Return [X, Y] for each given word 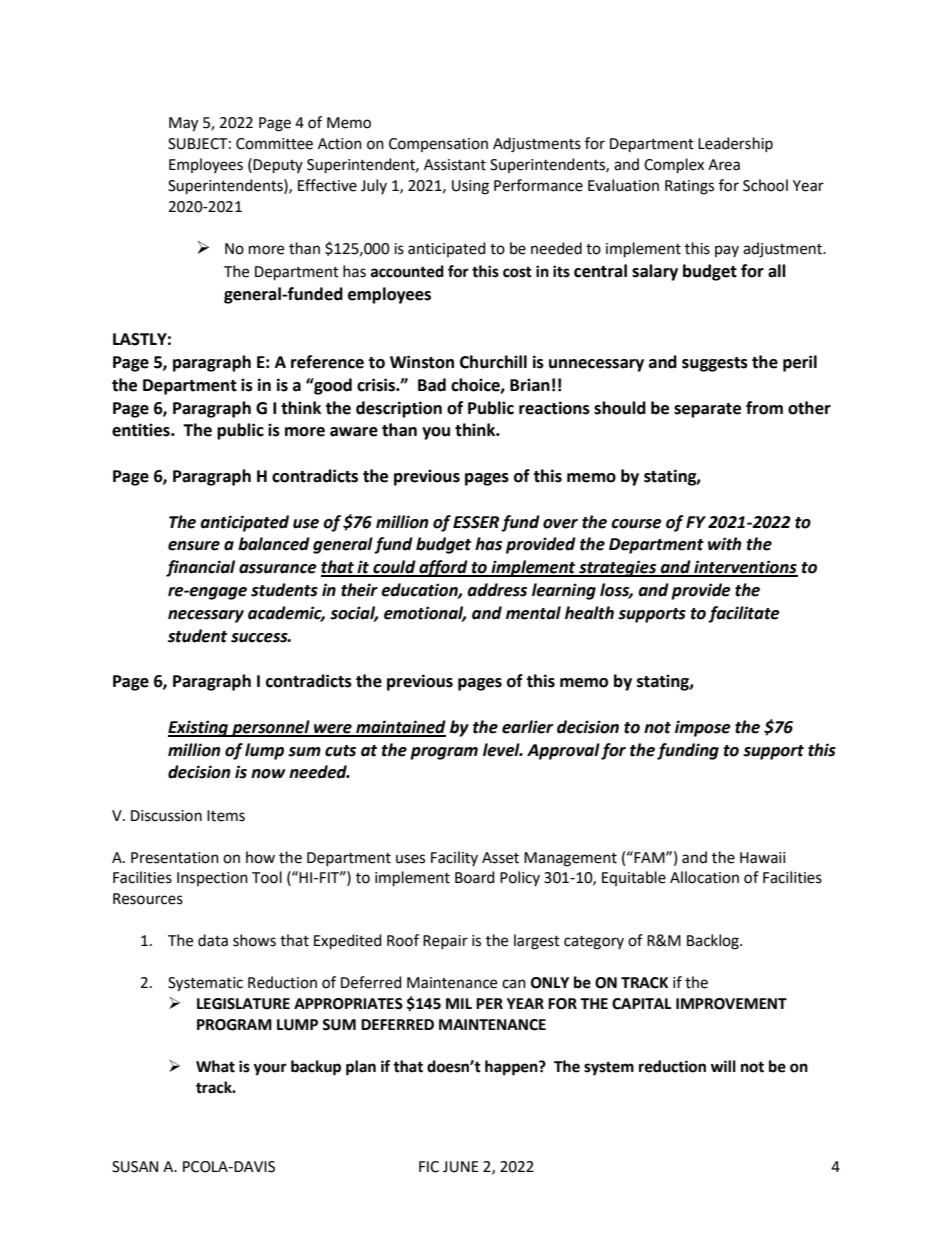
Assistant [455, 165]
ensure [194, 546]
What [215, 1066]
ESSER [476, 522]
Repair [445, 942]
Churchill [493, 362]
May [183, 124]
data [213, 940]
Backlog [714, 942]
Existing [199, 728]
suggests [715, 364]
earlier [527, 727]
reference [327, 362]
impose [703, 728]
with [725, 544]
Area [724, 165]
